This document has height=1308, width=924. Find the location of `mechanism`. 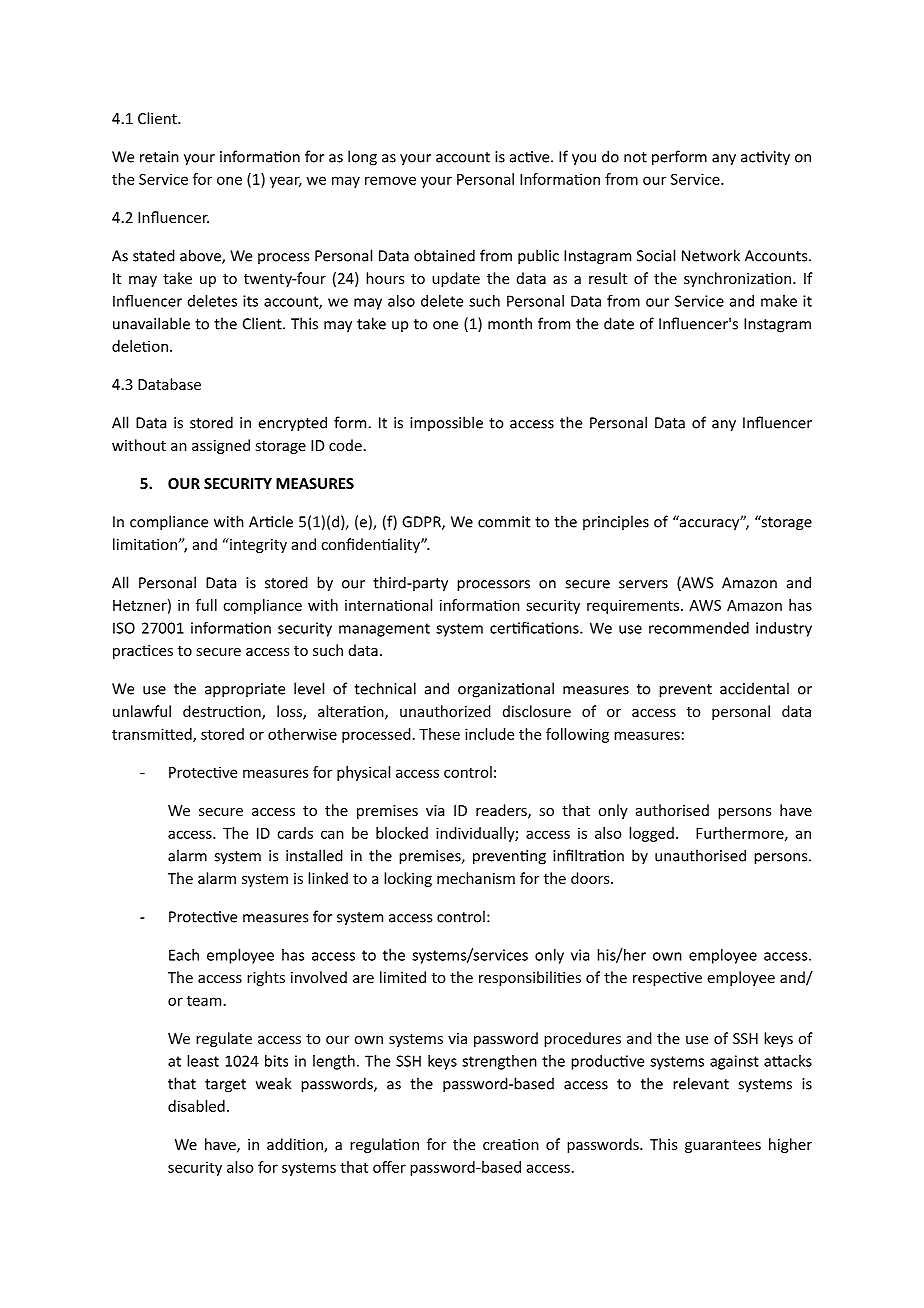

mechanism is located at coordinates (476, 878).
